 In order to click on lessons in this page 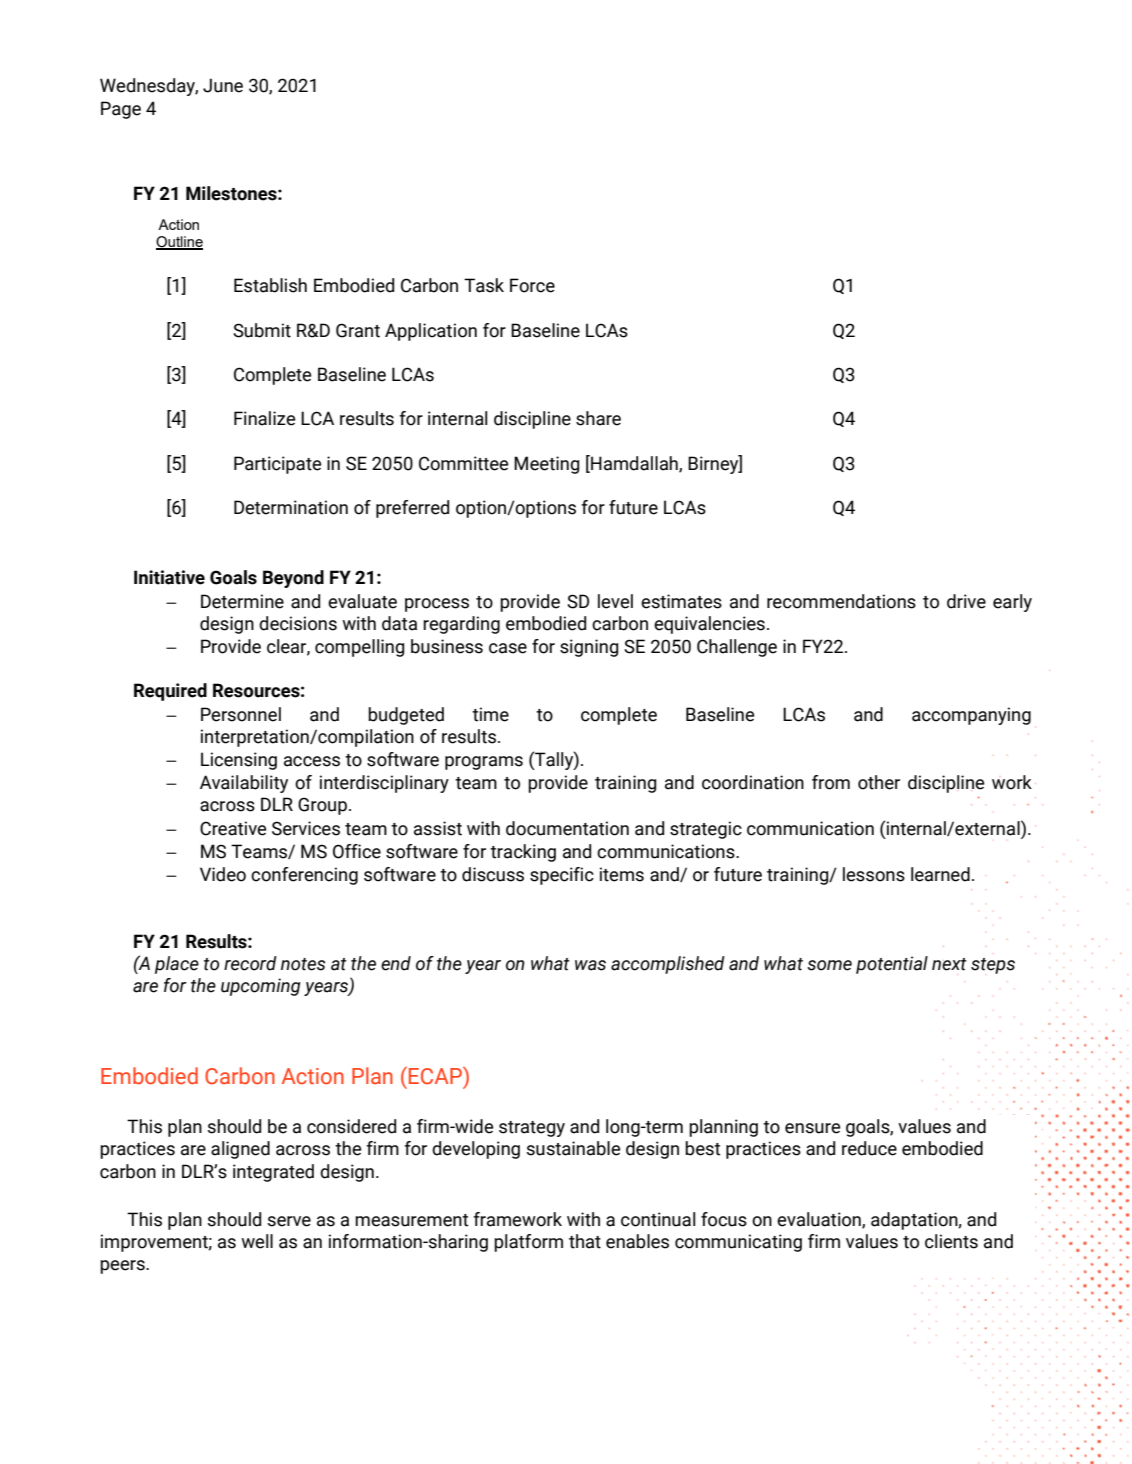, I will do `click(874, 874)`.
